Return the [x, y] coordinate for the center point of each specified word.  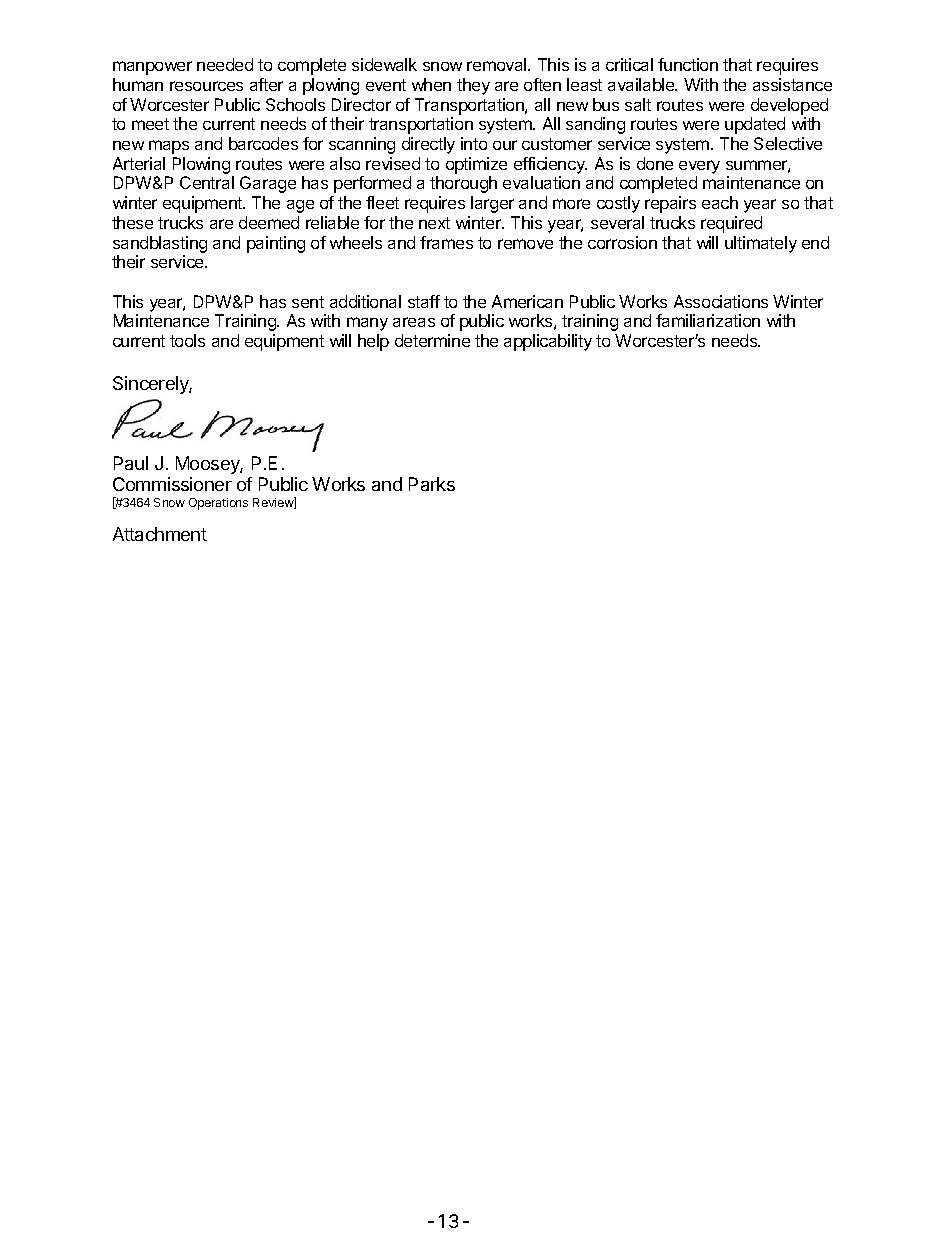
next [434, 223]
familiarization [708, 320]
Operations [218, 504]
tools [187, 340]
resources [206, 86]
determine [432, 340]
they [473, 86]
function [688, 64]
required [731, 224]
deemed [269, 222]
